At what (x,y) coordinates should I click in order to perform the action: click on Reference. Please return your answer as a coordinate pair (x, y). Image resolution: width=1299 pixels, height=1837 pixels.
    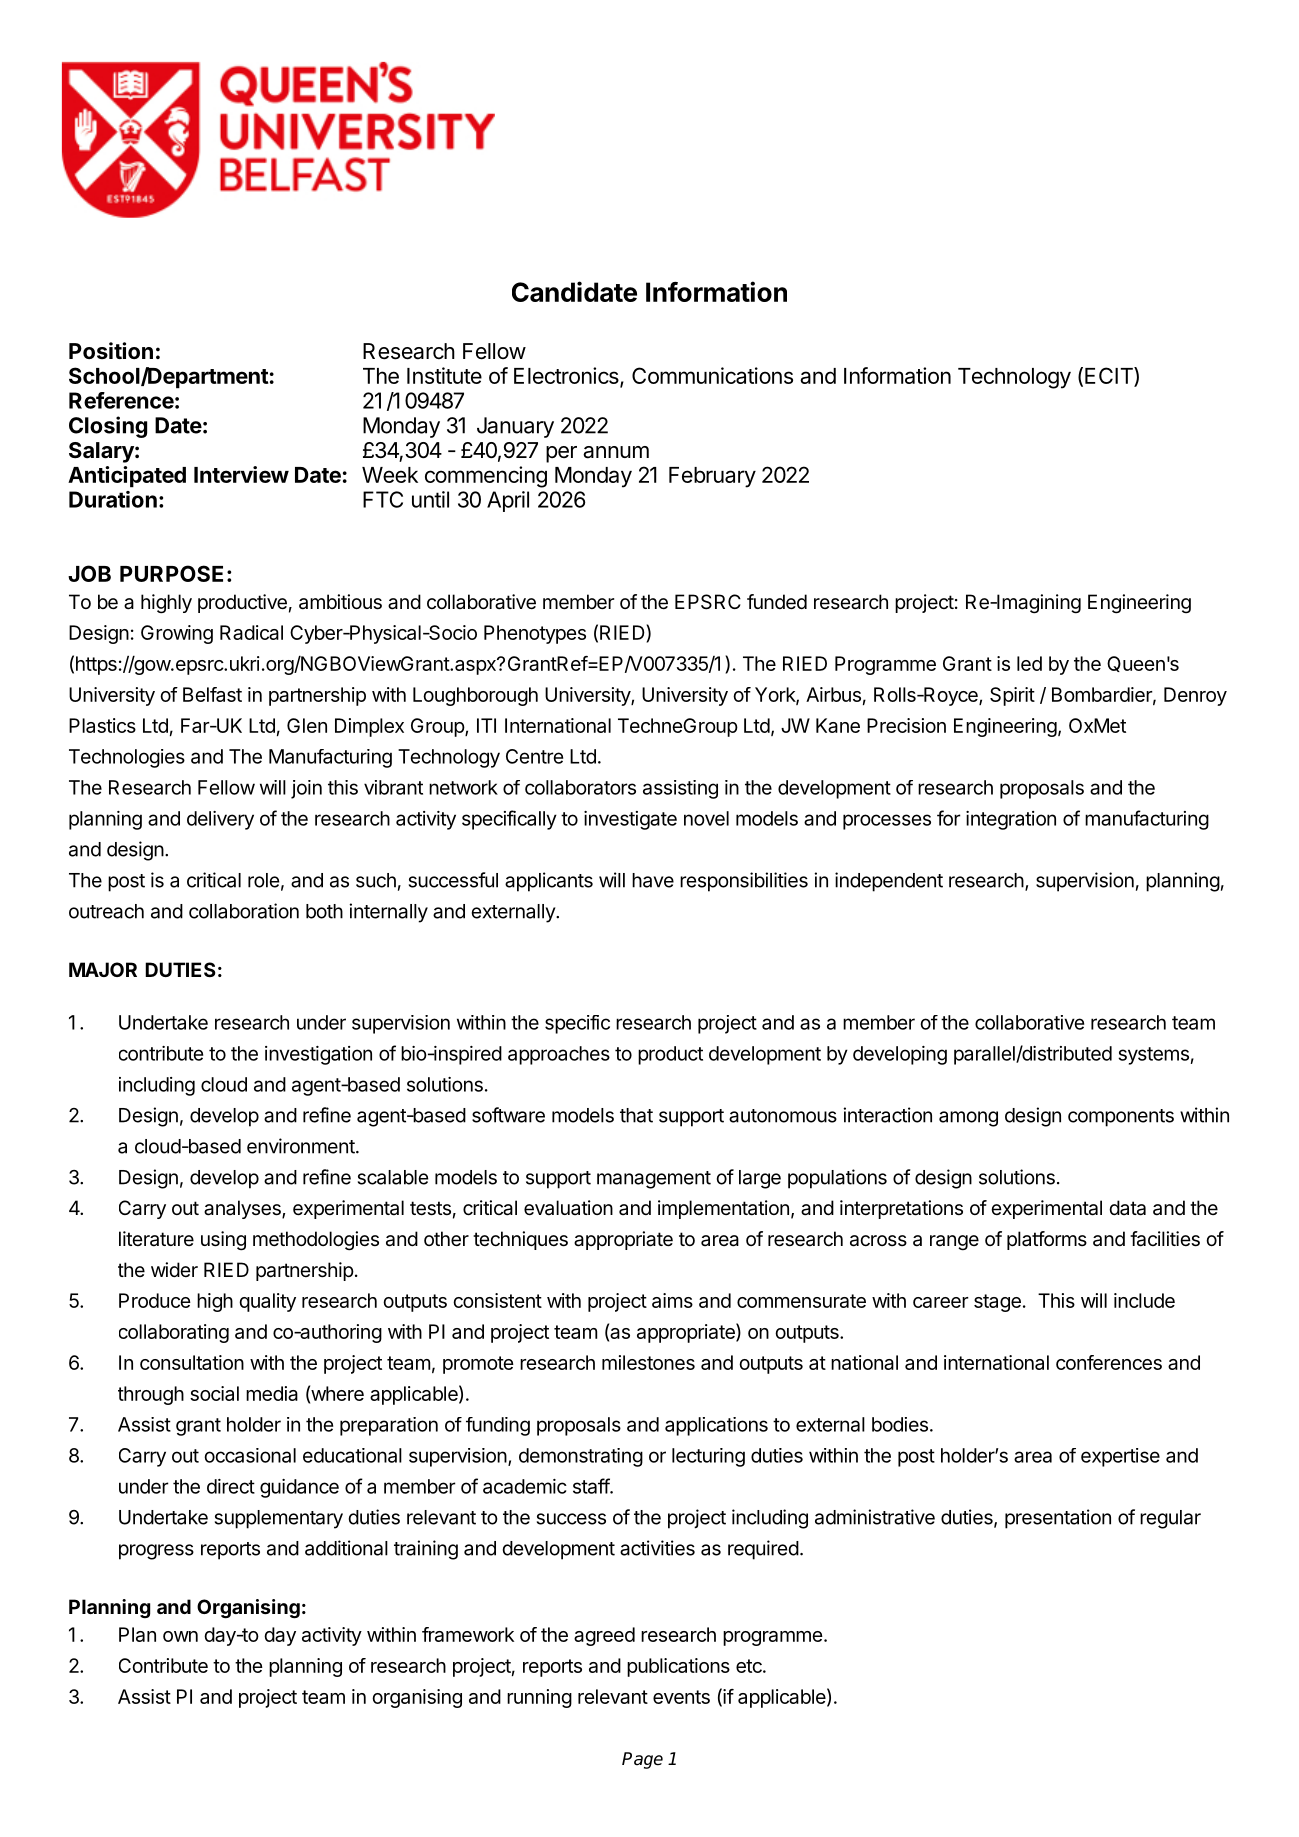
    Looking at the image, I should click on (121, 400).
